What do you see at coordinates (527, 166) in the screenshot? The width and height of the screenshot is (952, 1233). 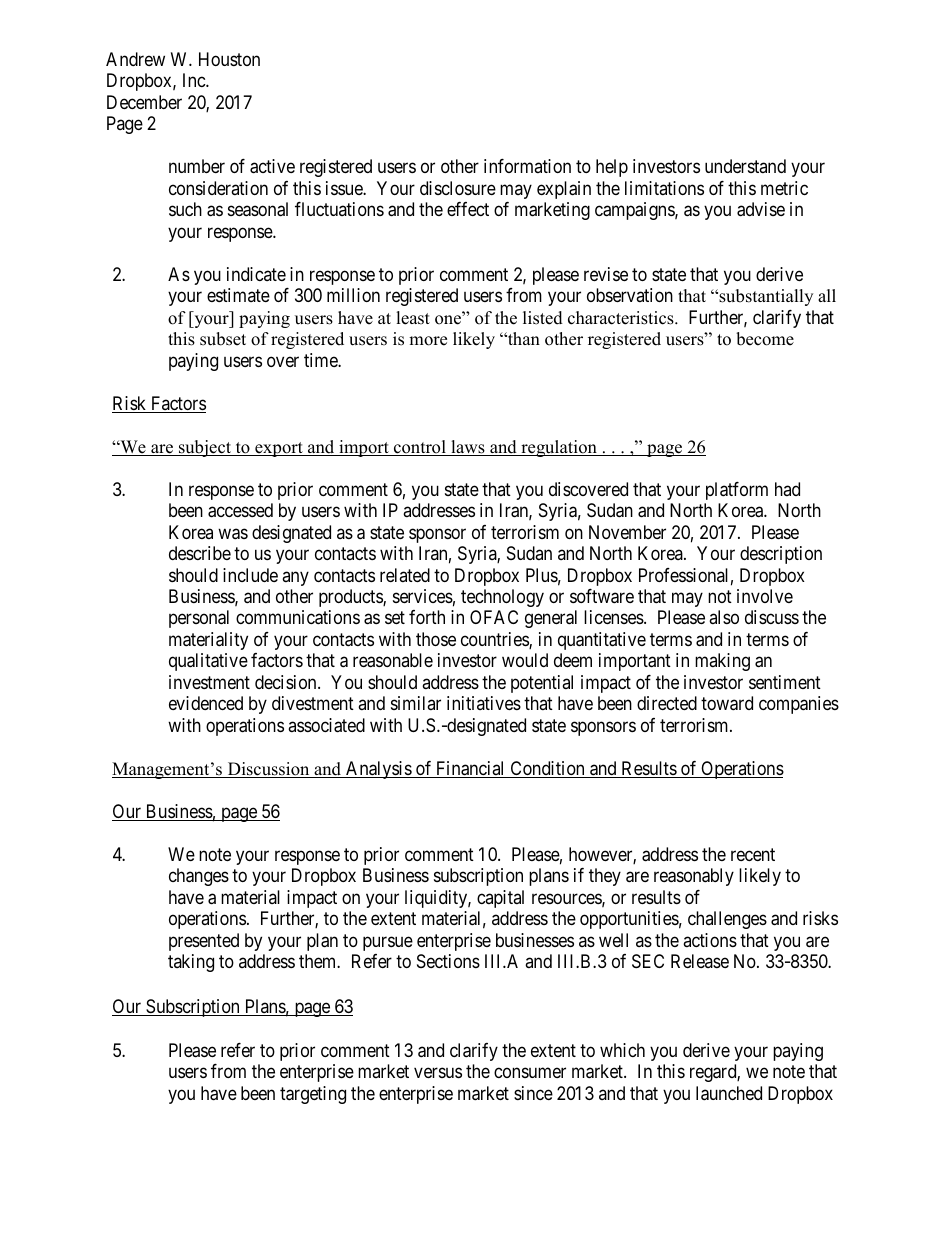 I see `information` at bounding box center [527, 166].
